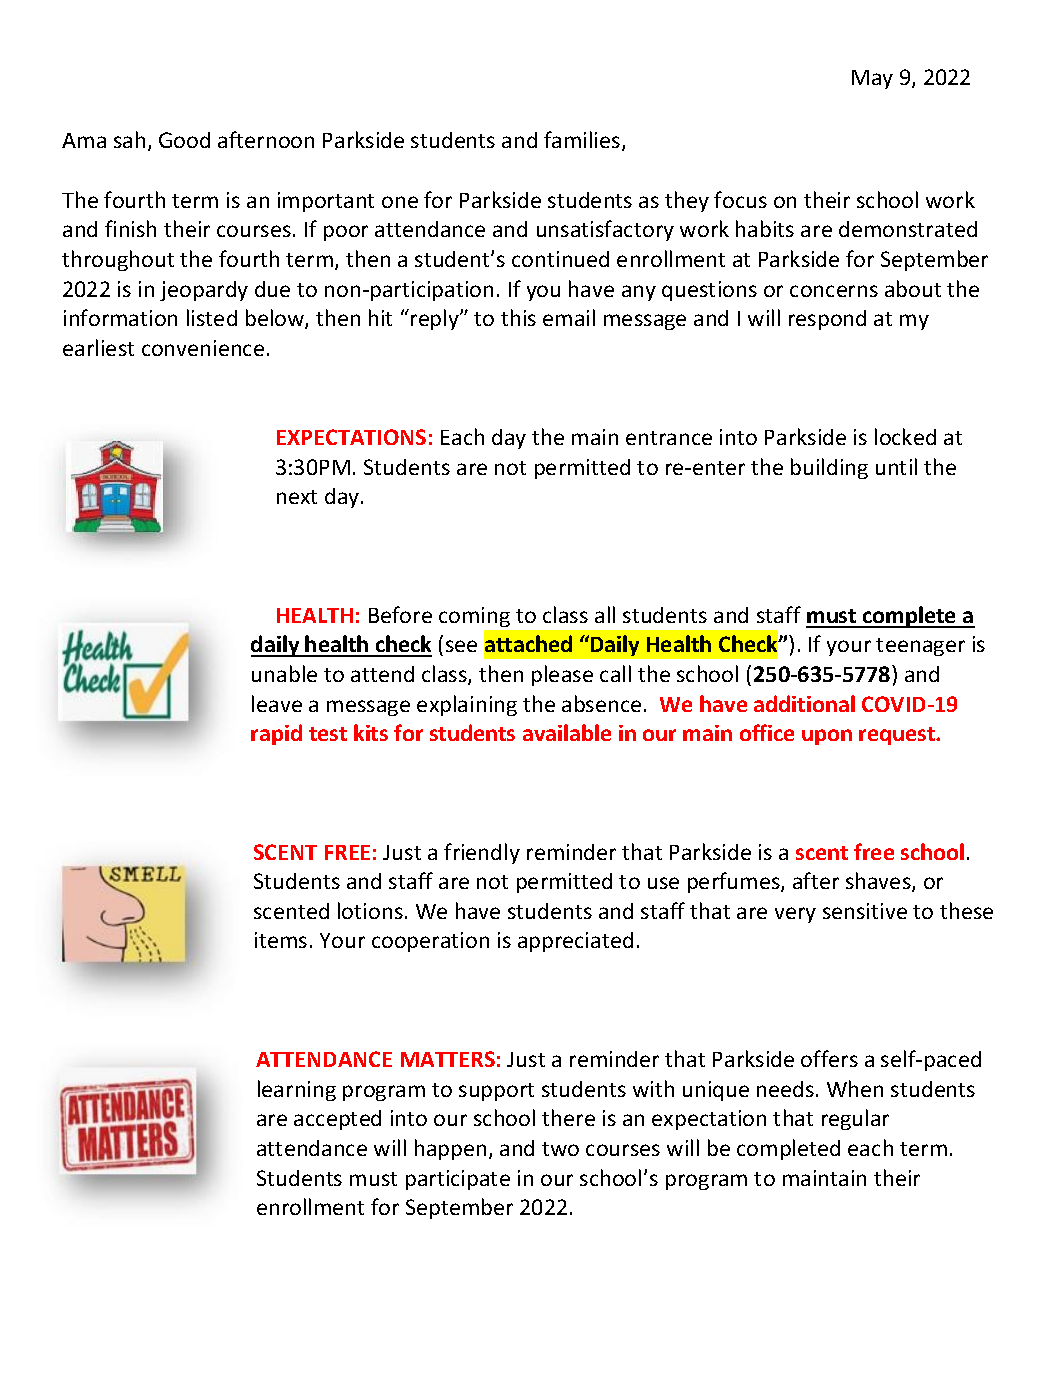 Image resolution: width=1061 pixels, height=1373 pixels. What do you see at coordinates (284, 673) in the screenshot?
I see `unable` at bounding box center [284, 673].
